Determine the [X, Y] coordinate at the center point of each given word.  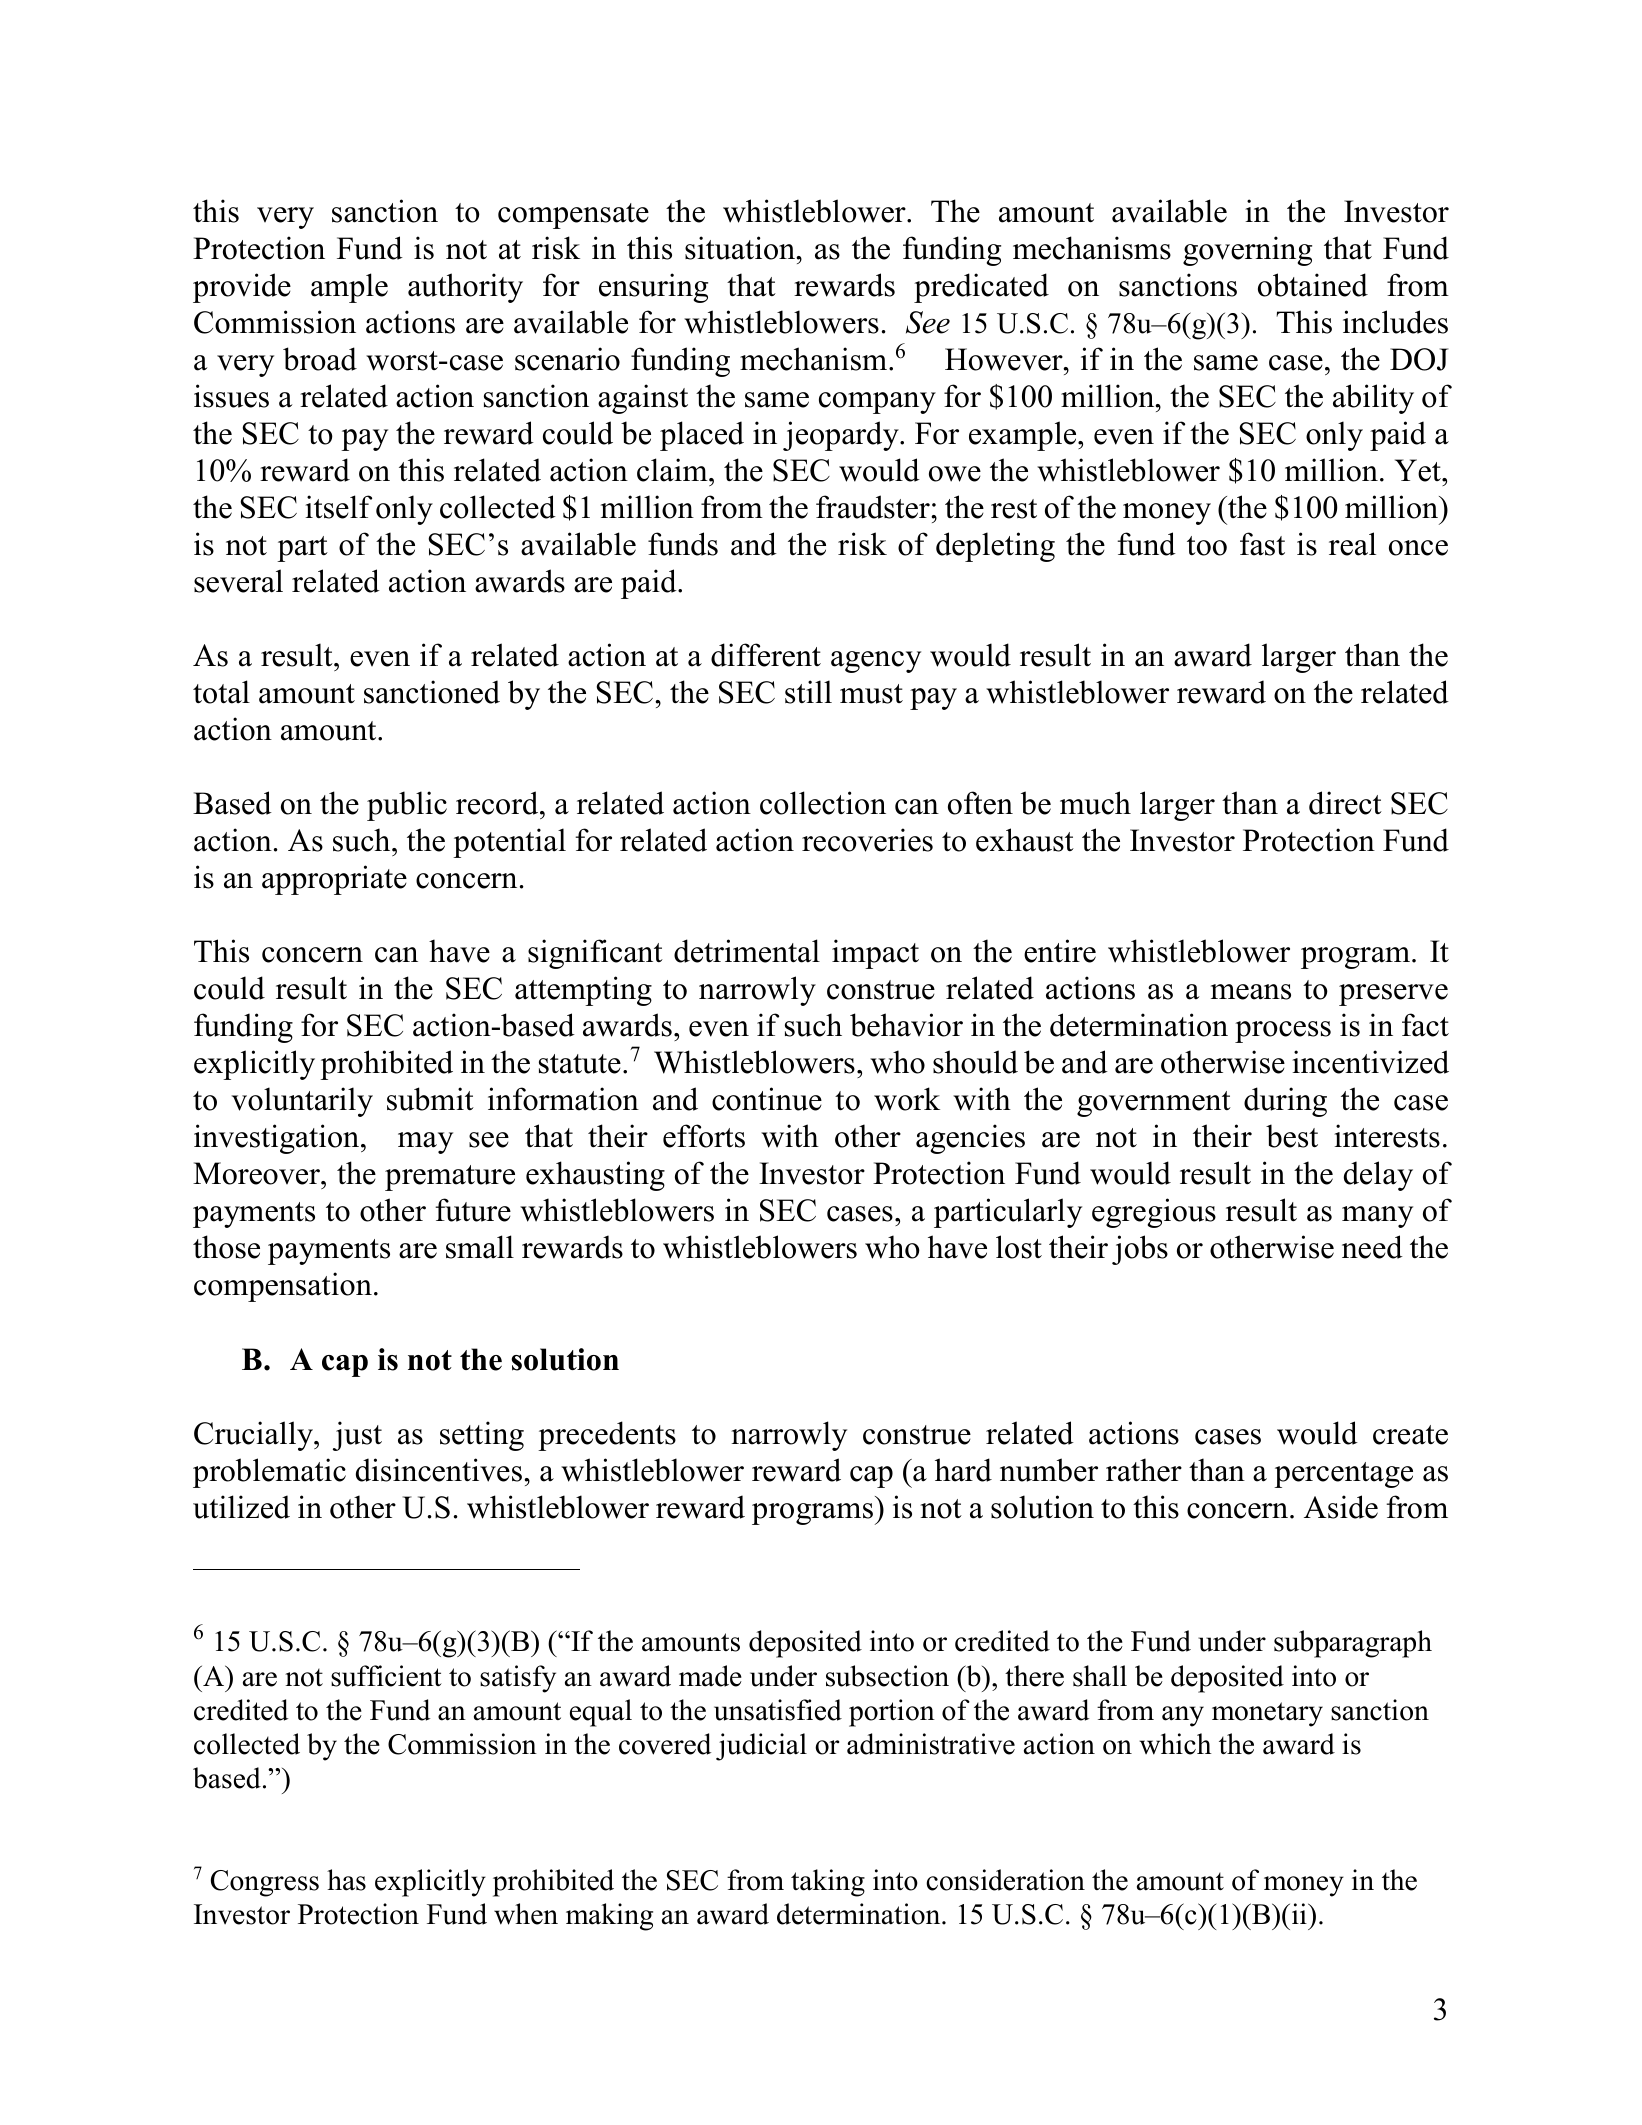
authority [465, 288]
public [407, 806]
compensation [283, 1287]
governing [1247, 251]
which [1175, 1744]
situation [741, 248]
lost [1019, 1247]
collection [823, 803]
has [346, 1880]
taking [828, 1883]
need [1372, 1247]
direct [1345, 803]
